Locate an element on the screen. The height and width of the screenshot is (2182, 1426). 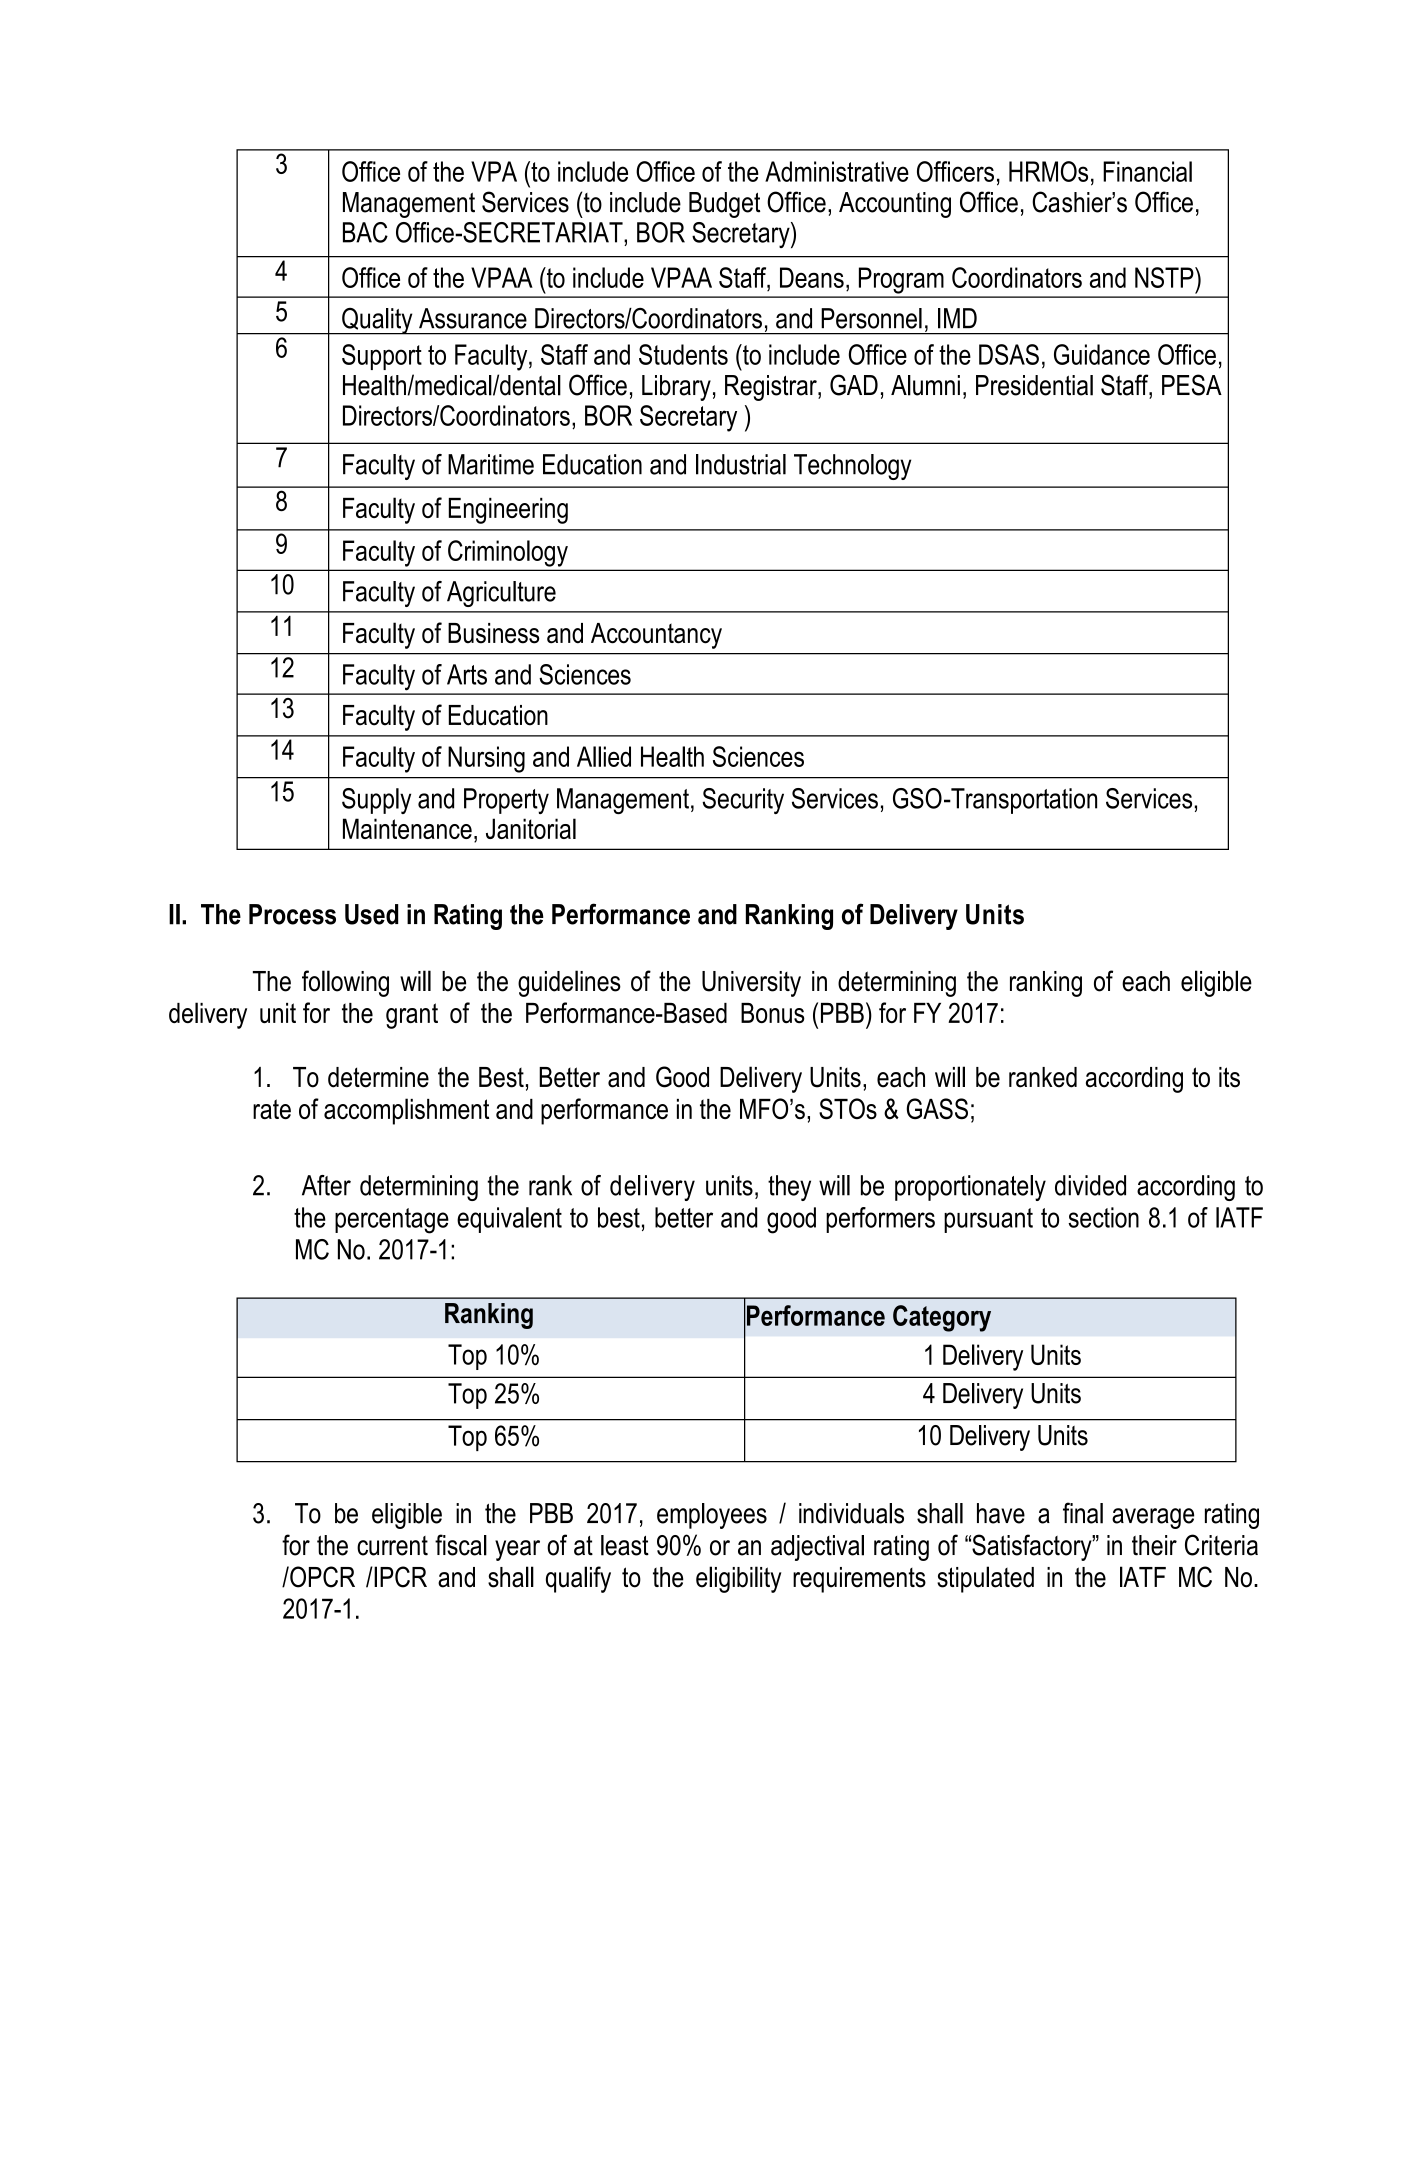
Used is located at coordinates (371, 914).
